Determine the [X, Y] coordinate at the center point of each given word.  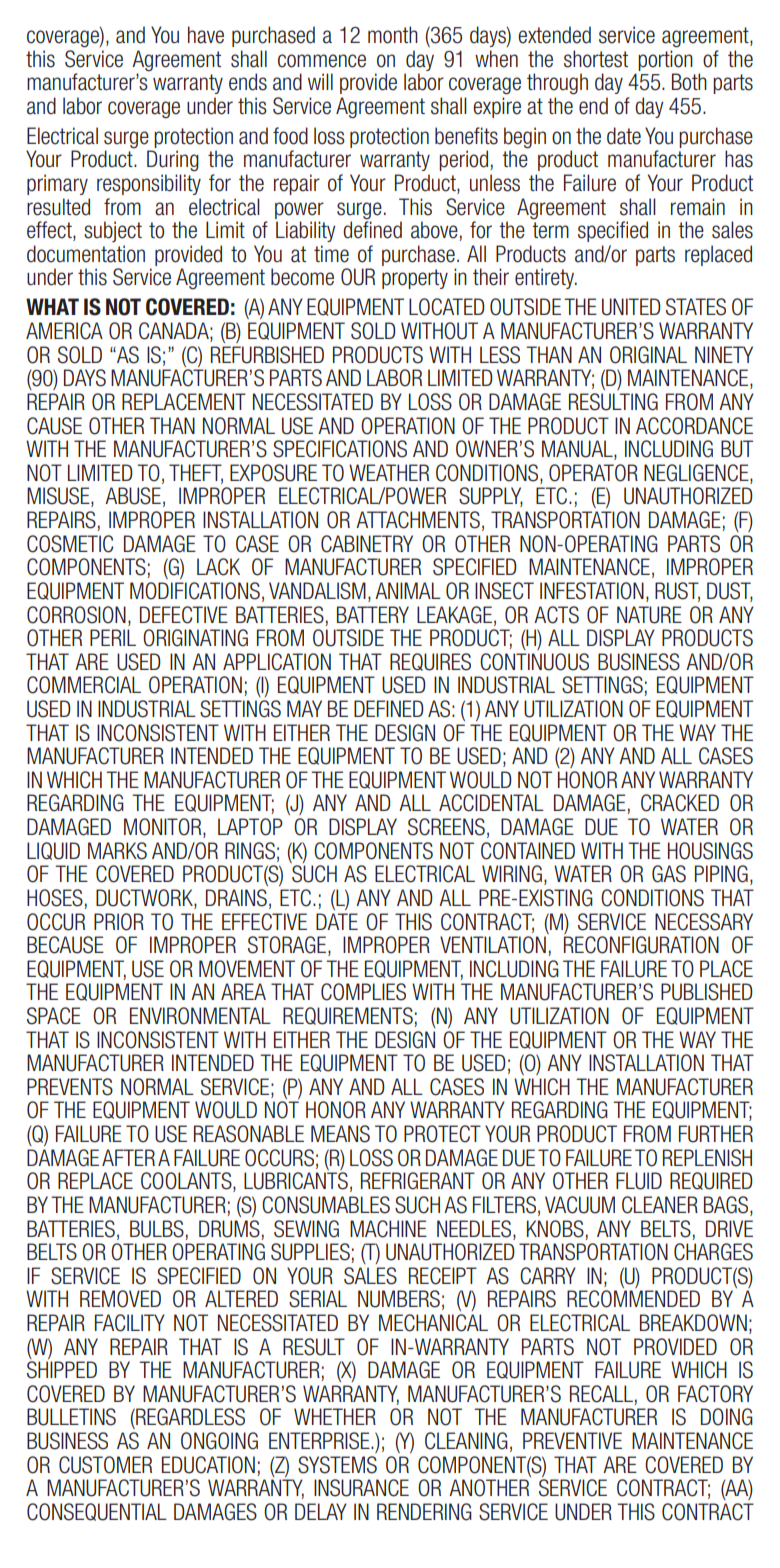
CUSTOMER [105, 1465]
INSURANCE [361, 1488]
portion [665, 60]
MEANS [340, 1134]
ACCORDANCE [694, 426]
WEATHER [389, 472]
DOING [727, 1417]
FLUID [639, 1181]
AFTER [128, 1157]
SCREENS [446, 827]
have [206, 35]
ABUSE [133, 496]
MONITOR [164, 828]
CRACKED [680, 803]
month [393, 35]
